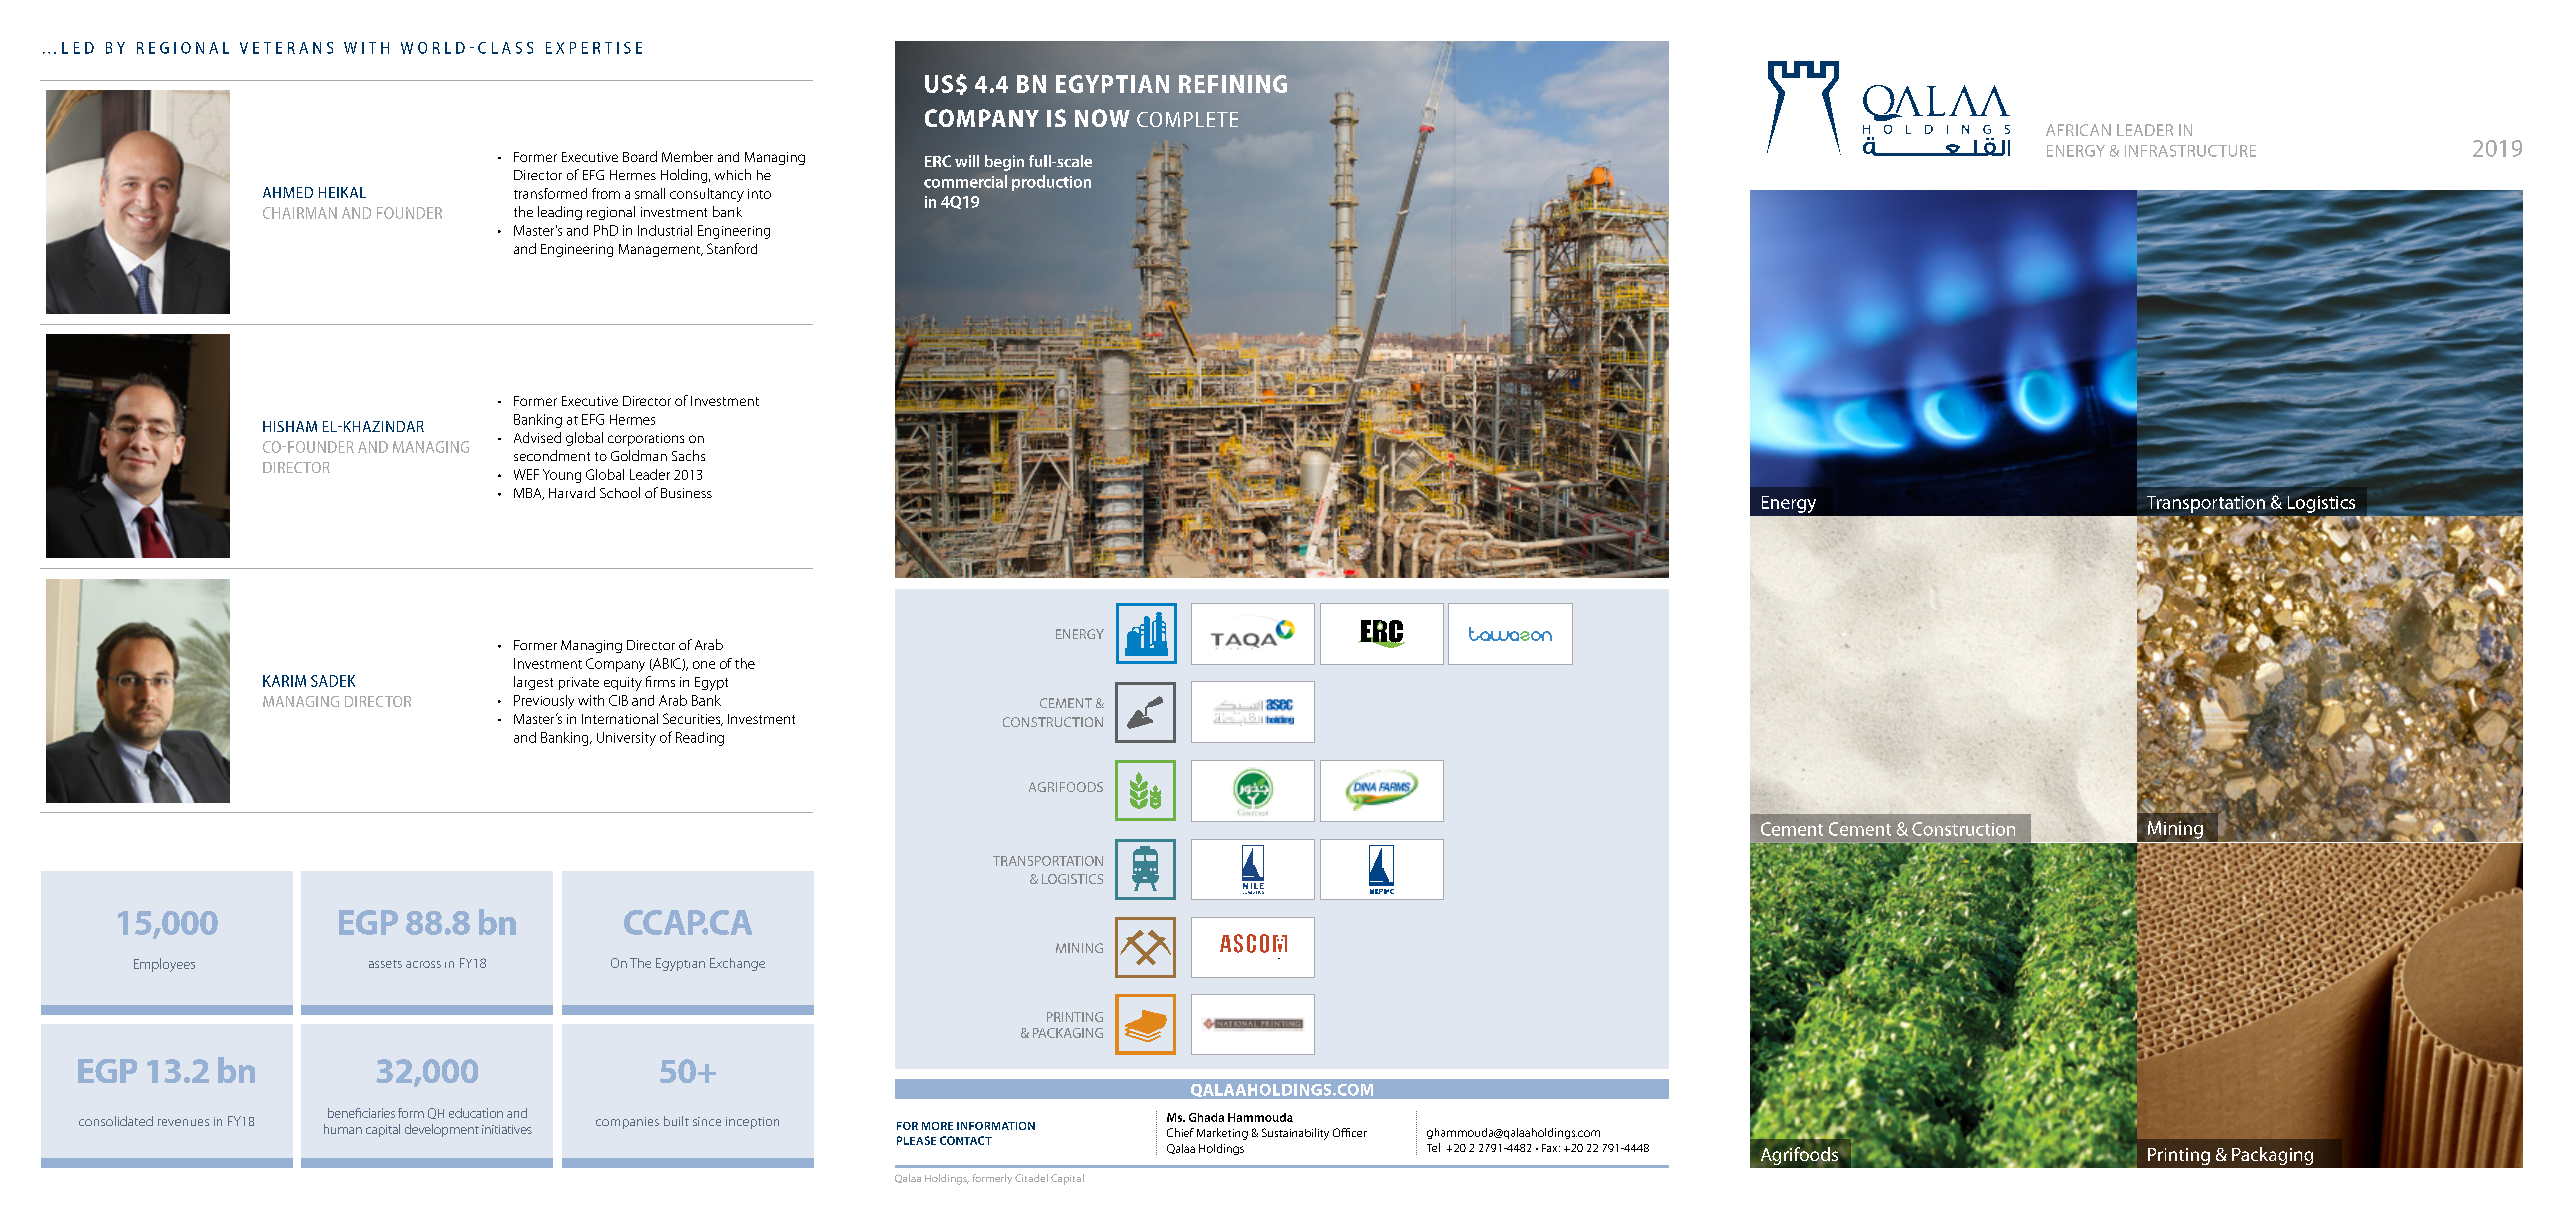 The width and height of the page is (2564, 1209). What do you see at coordinates (704, 665) in the page?
I see `one` at bounding box center [704, 665].
